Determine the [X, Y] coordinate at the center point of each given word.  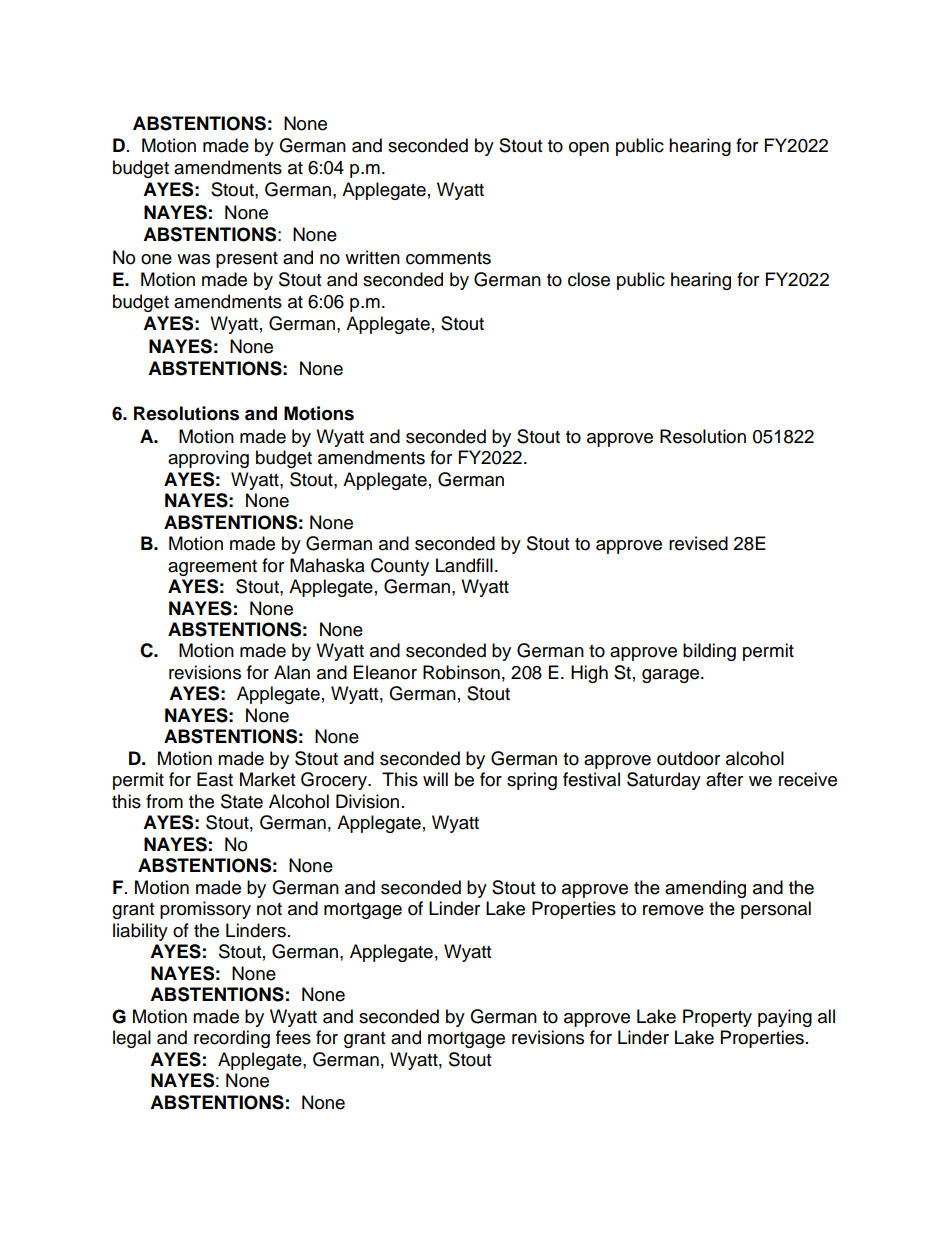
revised [698, 543]
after [724, 779]
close [589, 279]
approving [208, 459]
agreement [212, 568]
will [435, 779]
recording [232, 1039]
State [242, 801]
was [193, 259]
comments [448, 258]
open [589, 149]
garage [672, 676]
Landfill [464, 565]
